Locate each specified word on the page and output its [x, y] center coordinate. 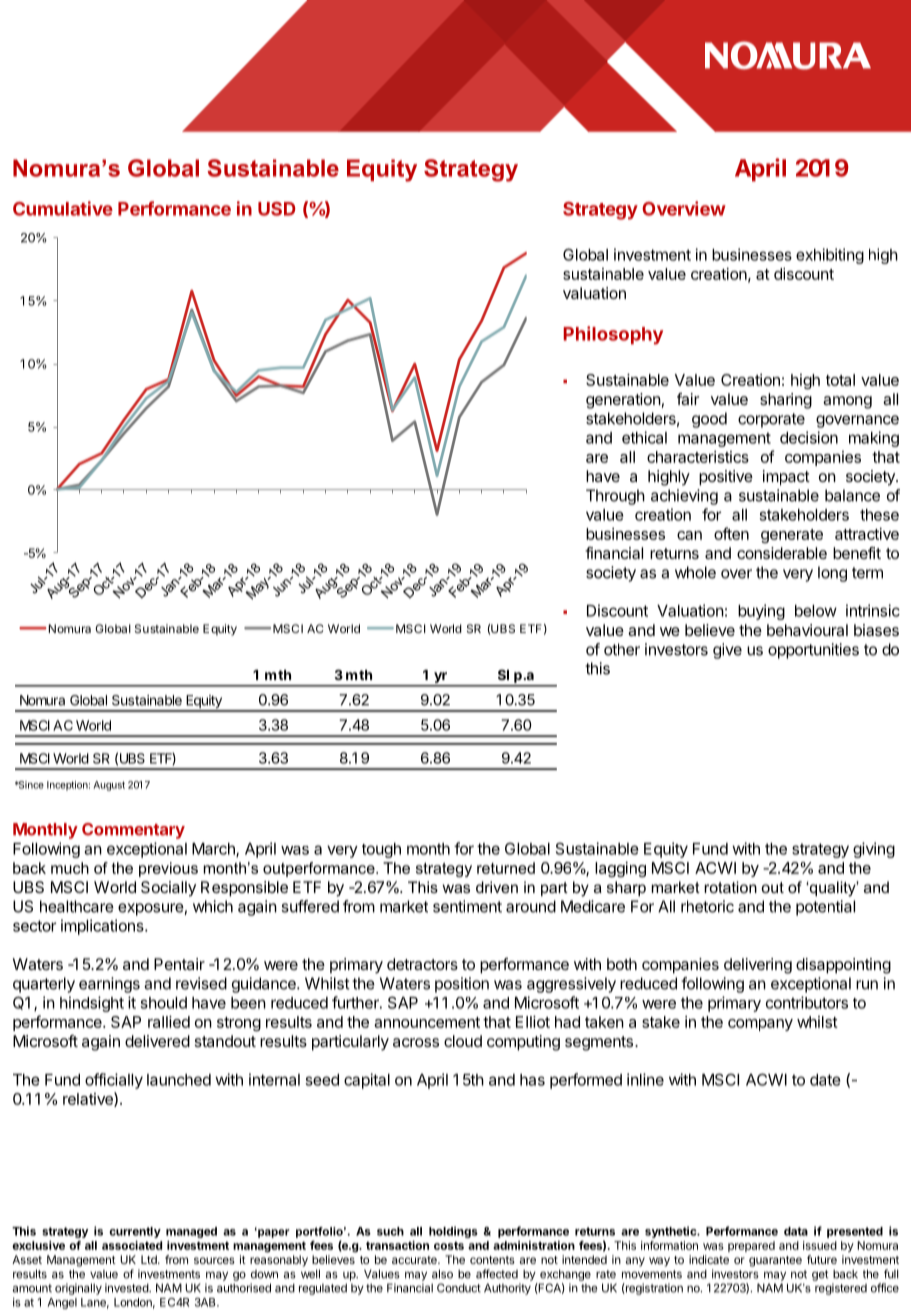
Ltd [150, 1259]
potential [825, 908]
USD [277, 209]
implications [103, 927]
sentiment [467, 906]
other [622, 649]
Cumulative [63, 208]
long [832, 574]
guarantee [775, 1261]
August [109, 786]
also [442, 1274]
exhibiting [830, 256]
